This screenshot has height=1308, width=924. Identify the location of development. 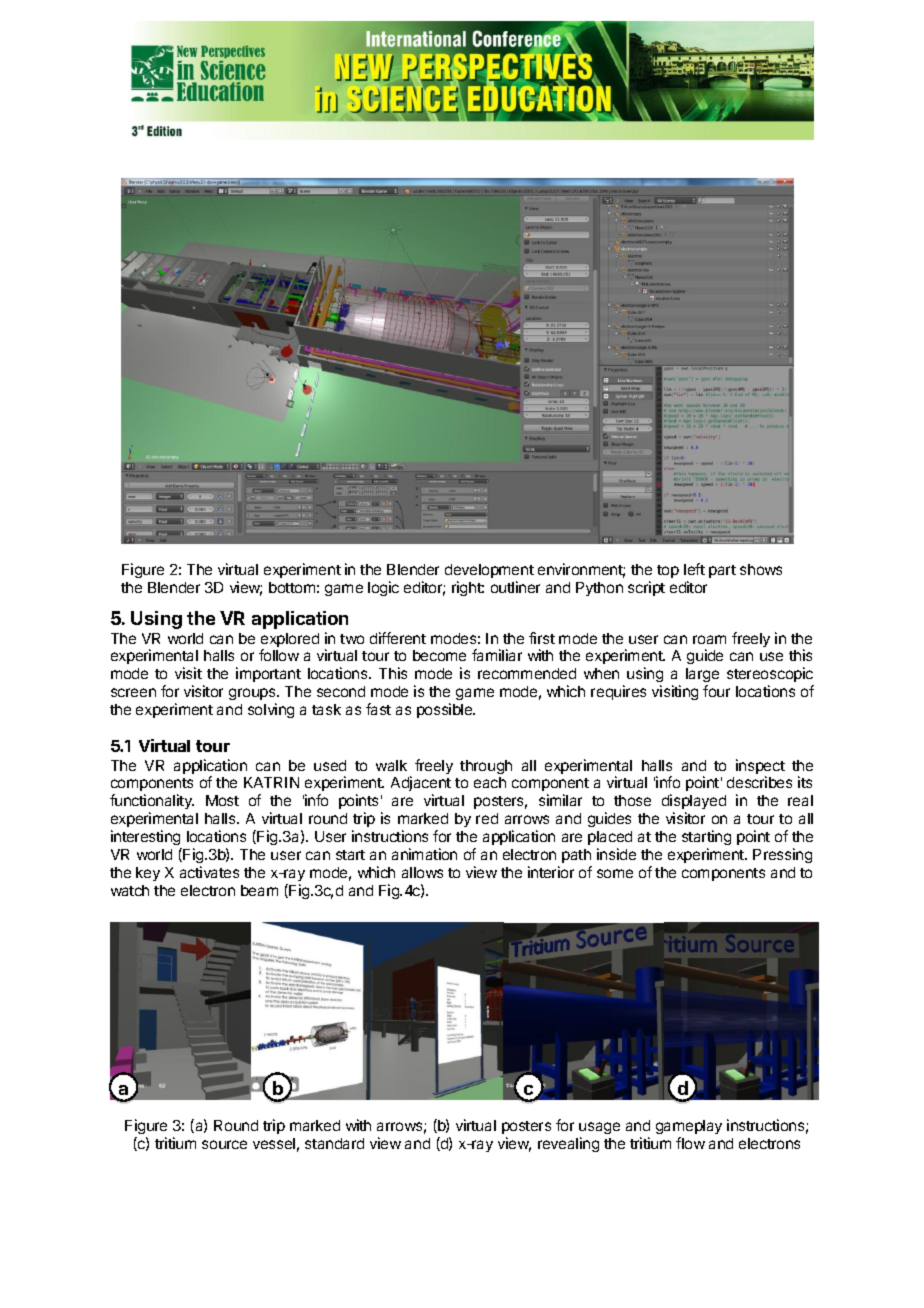
(489, 571).
